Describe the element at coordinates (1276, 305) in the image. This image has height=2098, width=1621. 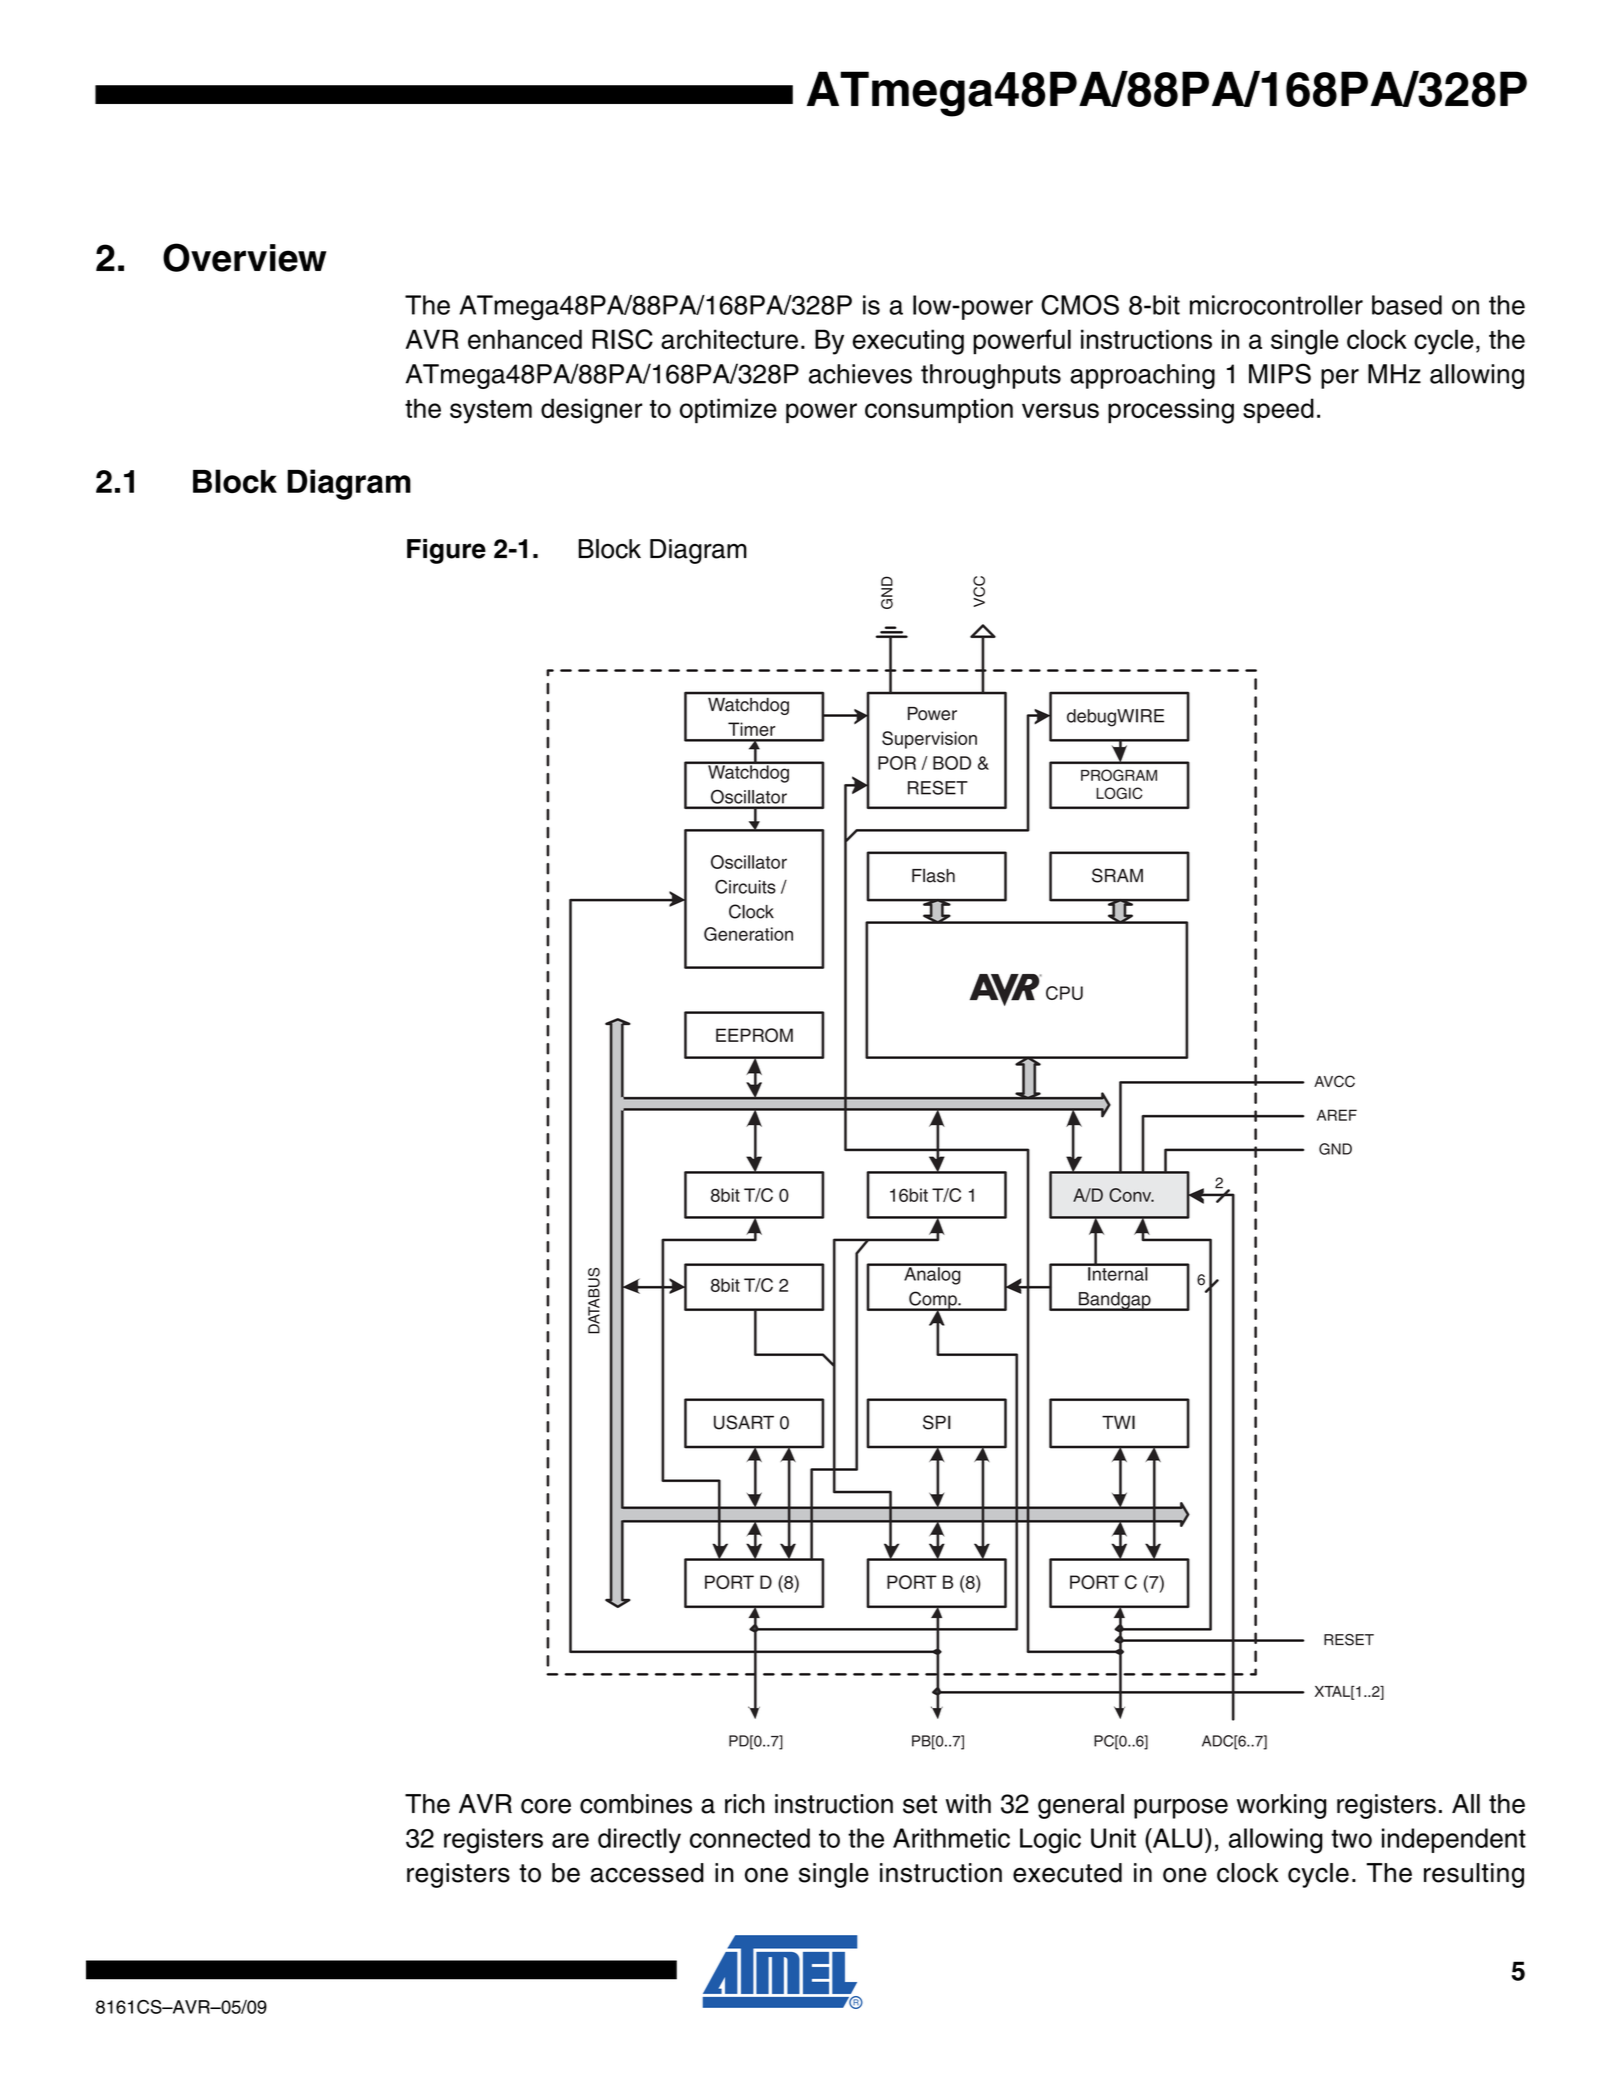
I see `microcontroller` at that location.
